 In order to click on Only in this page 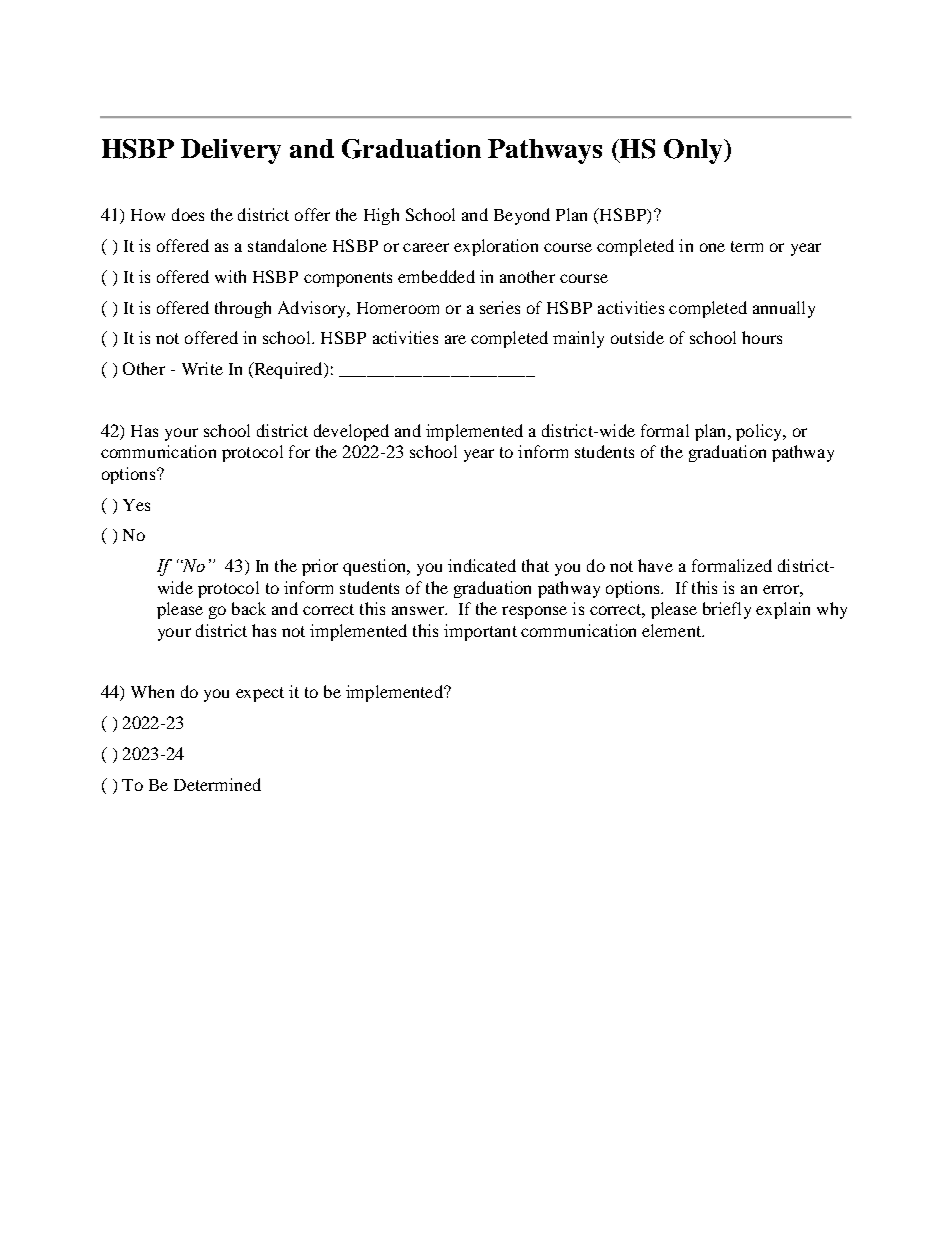, I will do `click(694, 151)`.
